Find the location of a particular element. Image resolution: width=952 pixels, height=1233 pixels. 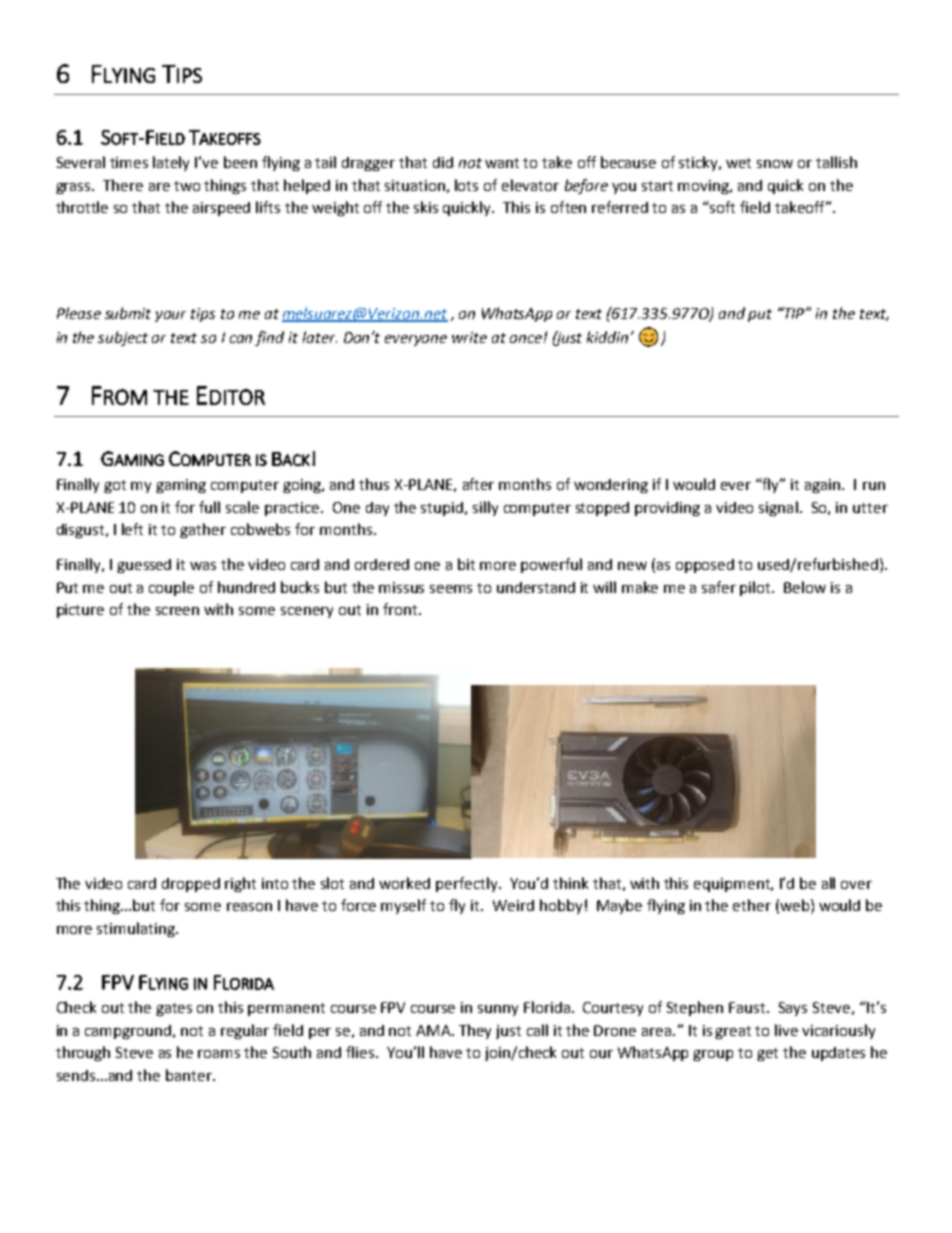

over is located at coordinates (856, 885).
